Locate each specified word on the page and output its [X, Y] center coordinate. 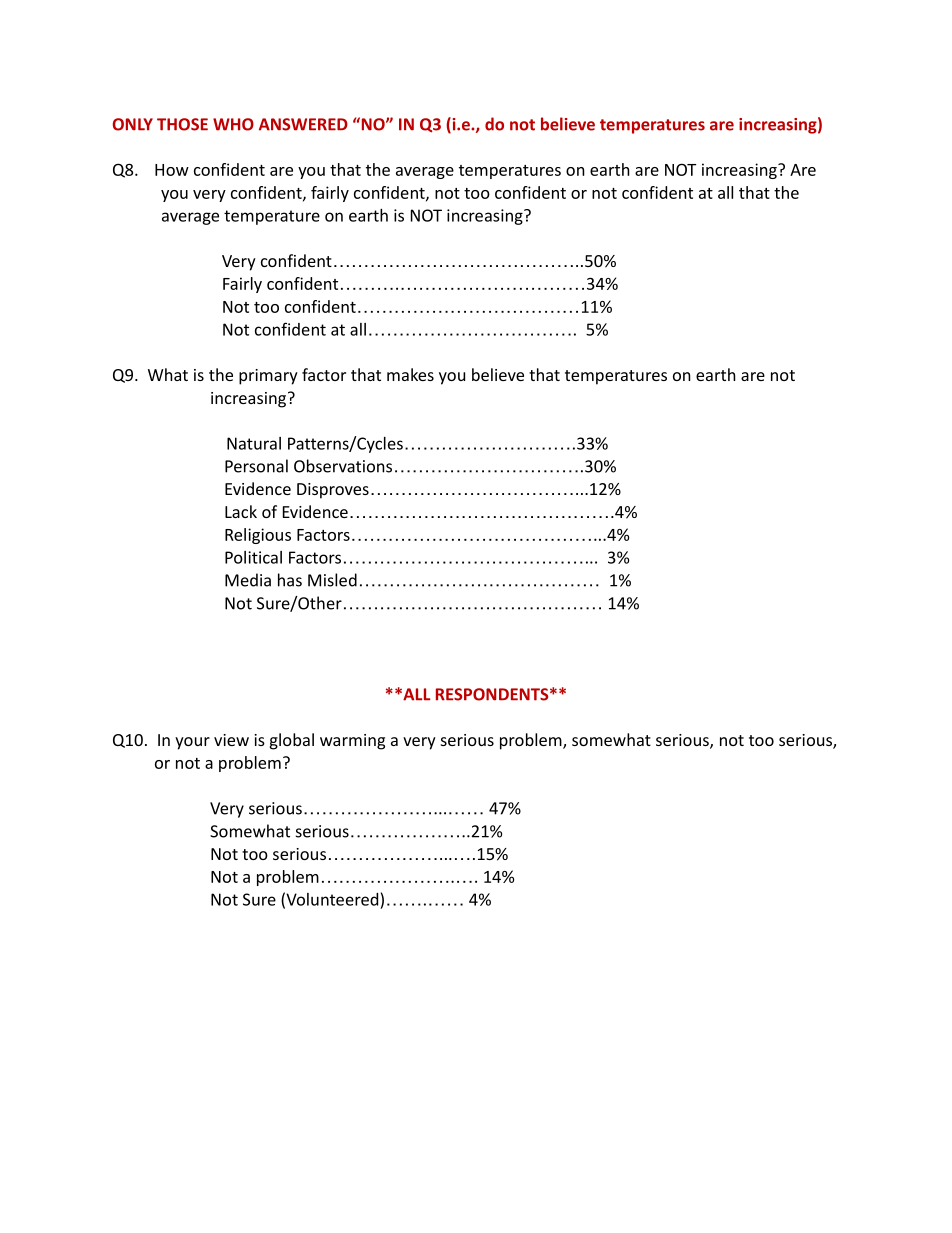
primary [268, 377]
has [290, 580]
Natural [254, 443]
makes [410, 374]
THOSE [182, 124]
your [192, 743]
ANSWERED [303, 124]
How [172, 170]
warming [352, 742]
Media [248, 580]
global [292, 741]
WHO [233, 124]
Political [253, 557]
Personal [256, 466]
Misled [332, 580]
